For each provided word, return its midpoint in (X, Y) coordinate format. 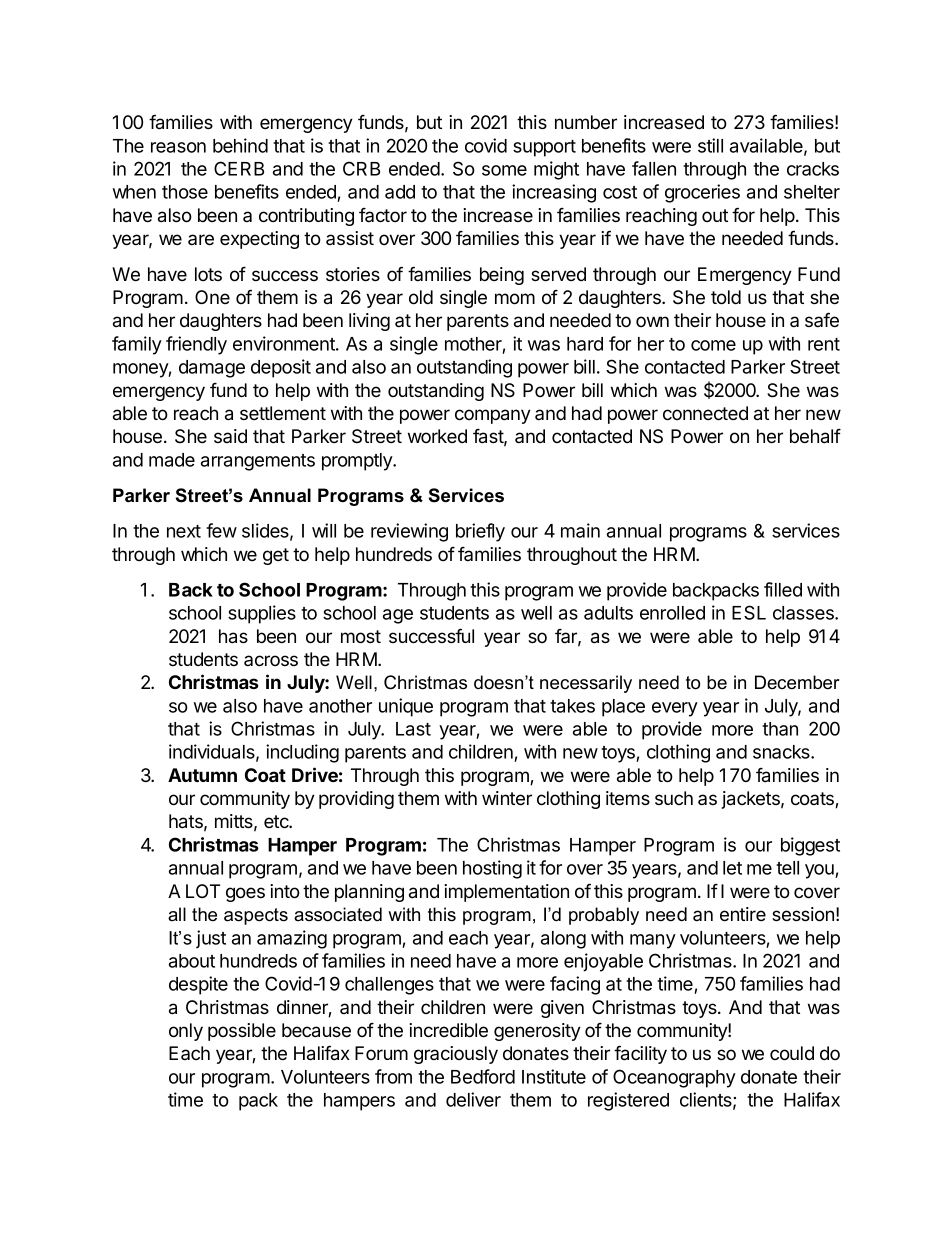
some (504, 170)
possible (242, 1032)
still (710, 145)
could (792, 1053)
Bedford (483, 1076)
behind (240, 145)
